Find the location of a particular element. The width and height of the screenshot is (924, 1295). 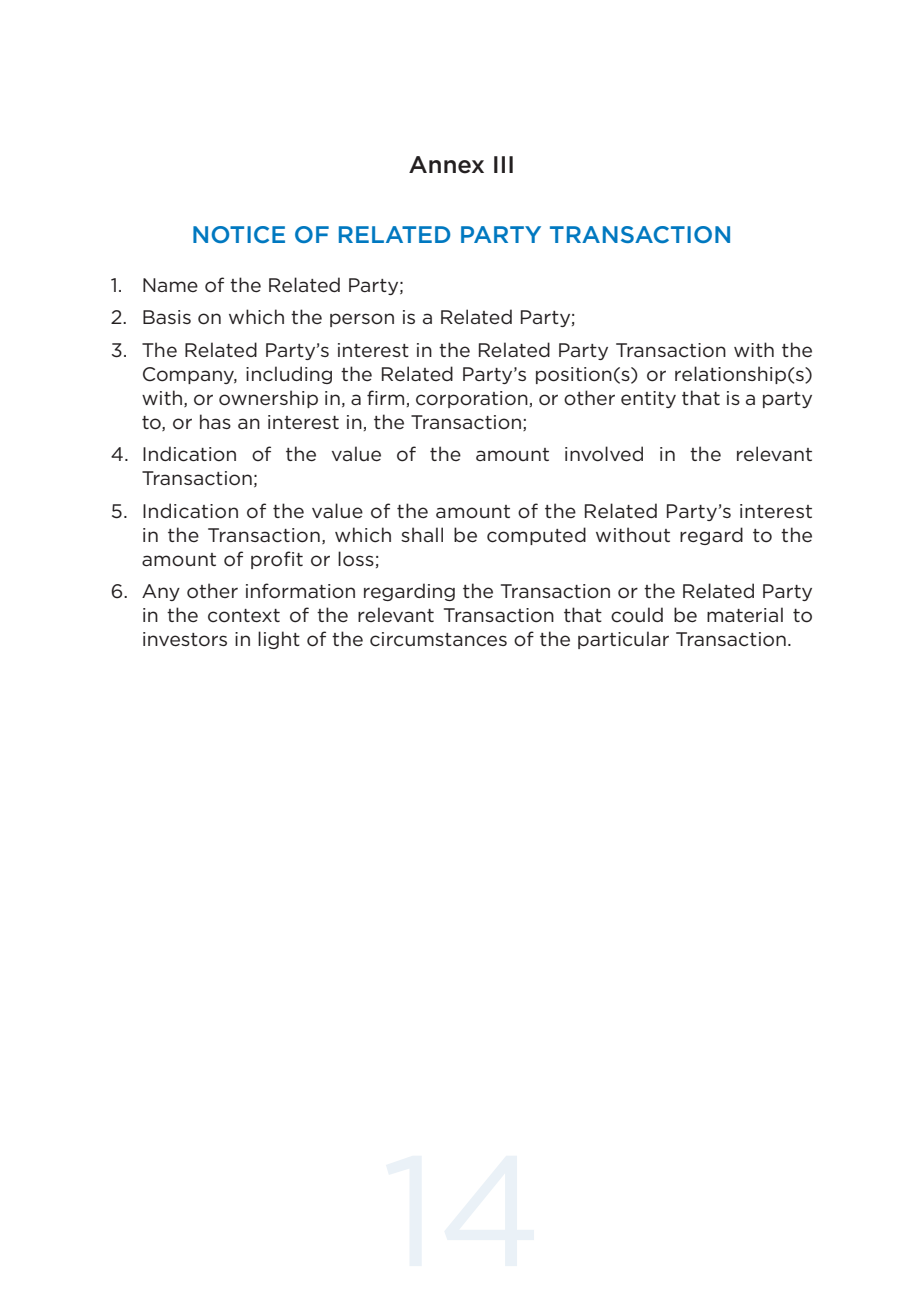

III is located at coordinates (503, 164).
